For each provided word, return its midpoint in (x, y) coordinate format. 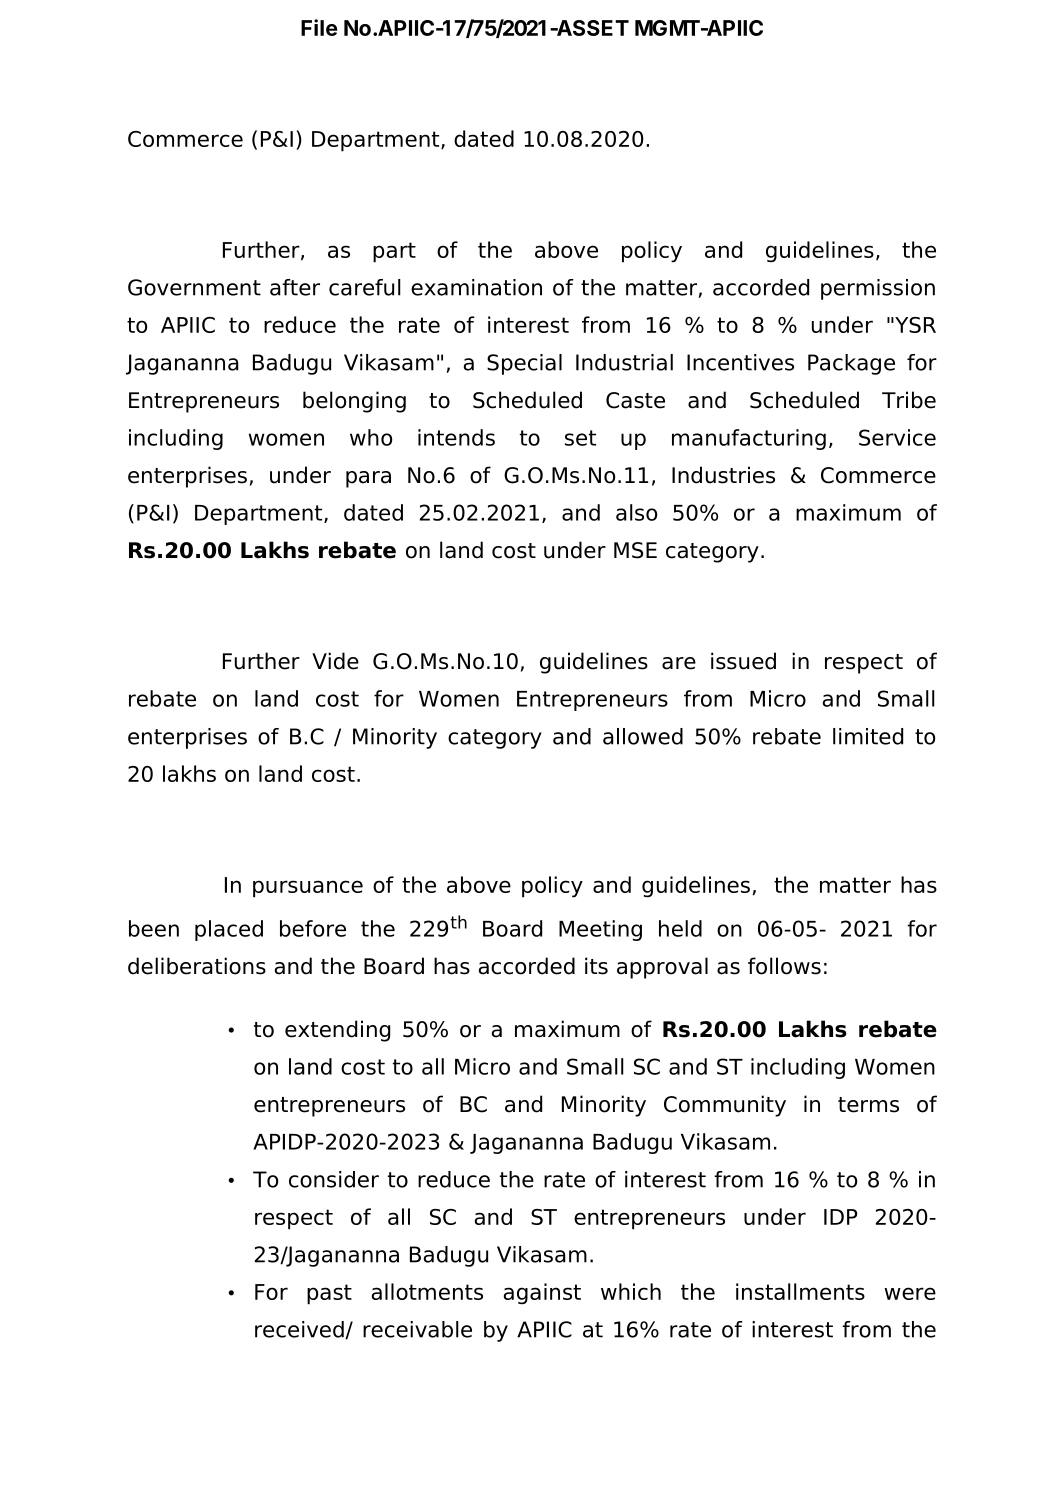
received (300, 1330)
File (319, 27)
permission (878, 289)
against (542, 1293)
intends (456, 437)
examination (476, 287)
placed (229, 930)
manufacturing (749, 439)
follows (784, 966)
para (368, 479)
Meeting (600, 930)
